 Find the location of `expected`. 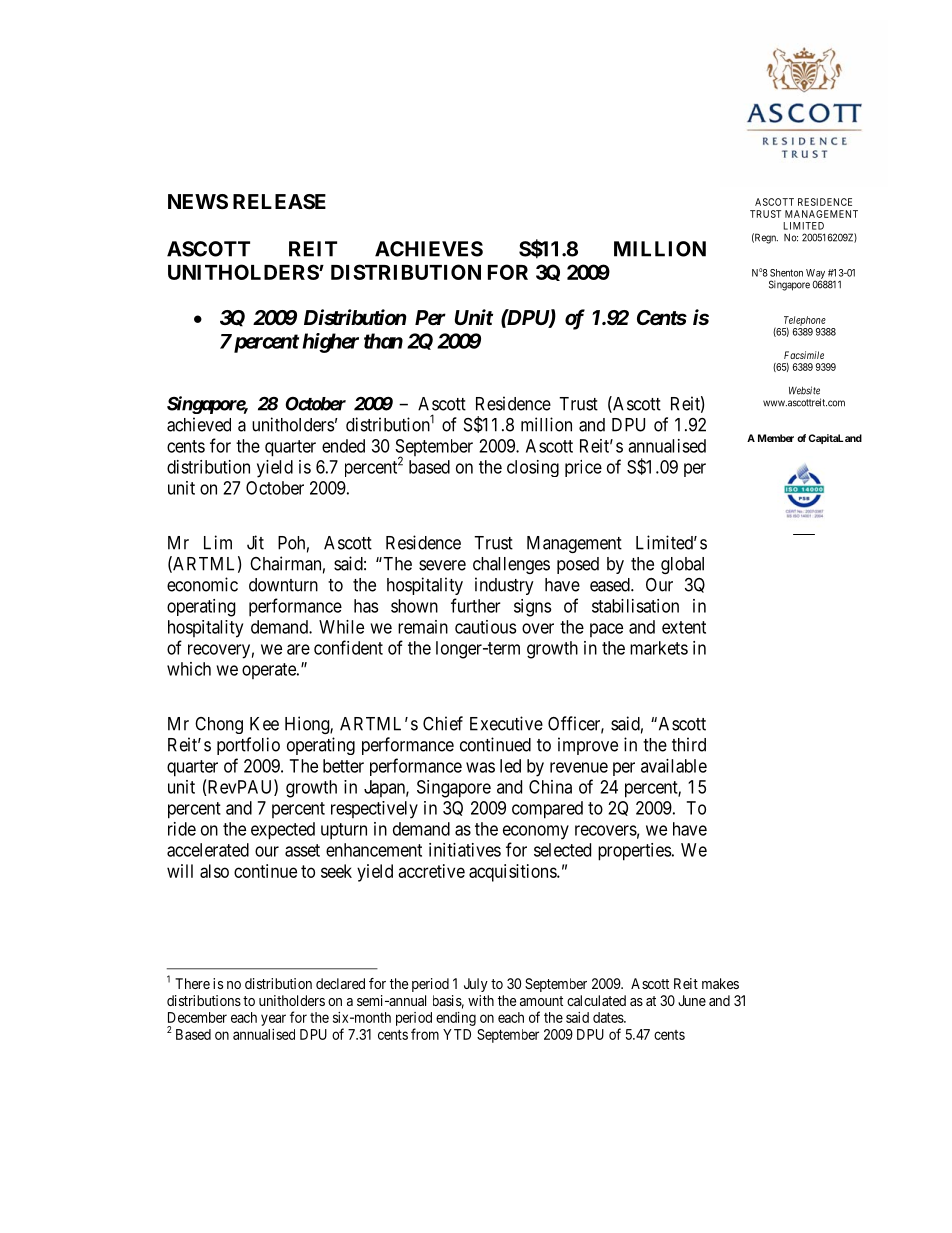

expected is located at coordinates (283, 831).
